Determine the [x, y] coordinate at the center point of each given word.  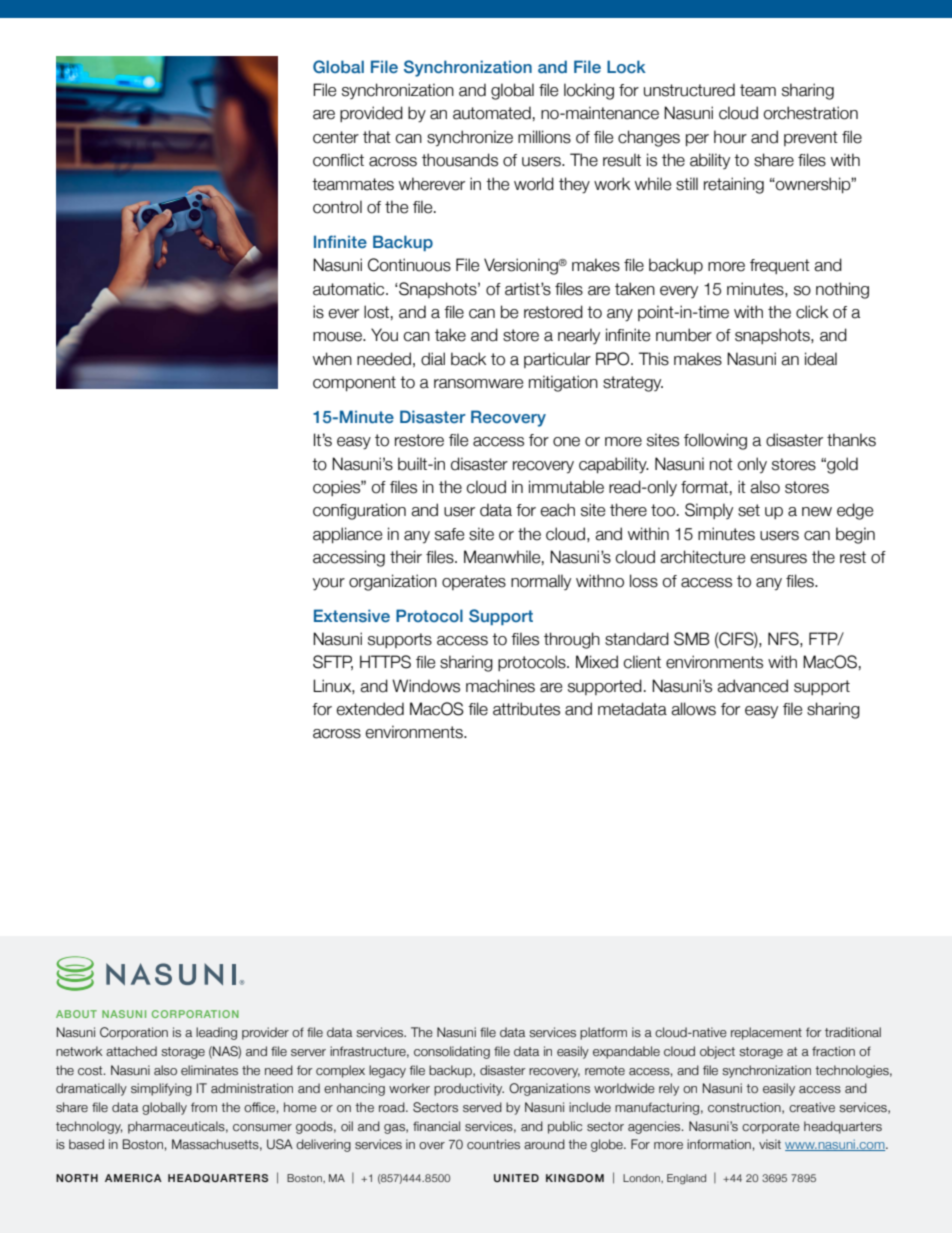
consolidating [452, 1052]
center [336, 137]
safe [449, 534]
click [812, 312]
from [204, 1107]
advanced [752, 686]
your [328, 584]
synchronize [470, 138]
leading [216, 1033]
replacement [766, 1033]
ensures [778, 559]
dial [433, 359]
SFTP [333, 662]
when [332, 359]
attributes [526, 709]
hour [730, 137]
